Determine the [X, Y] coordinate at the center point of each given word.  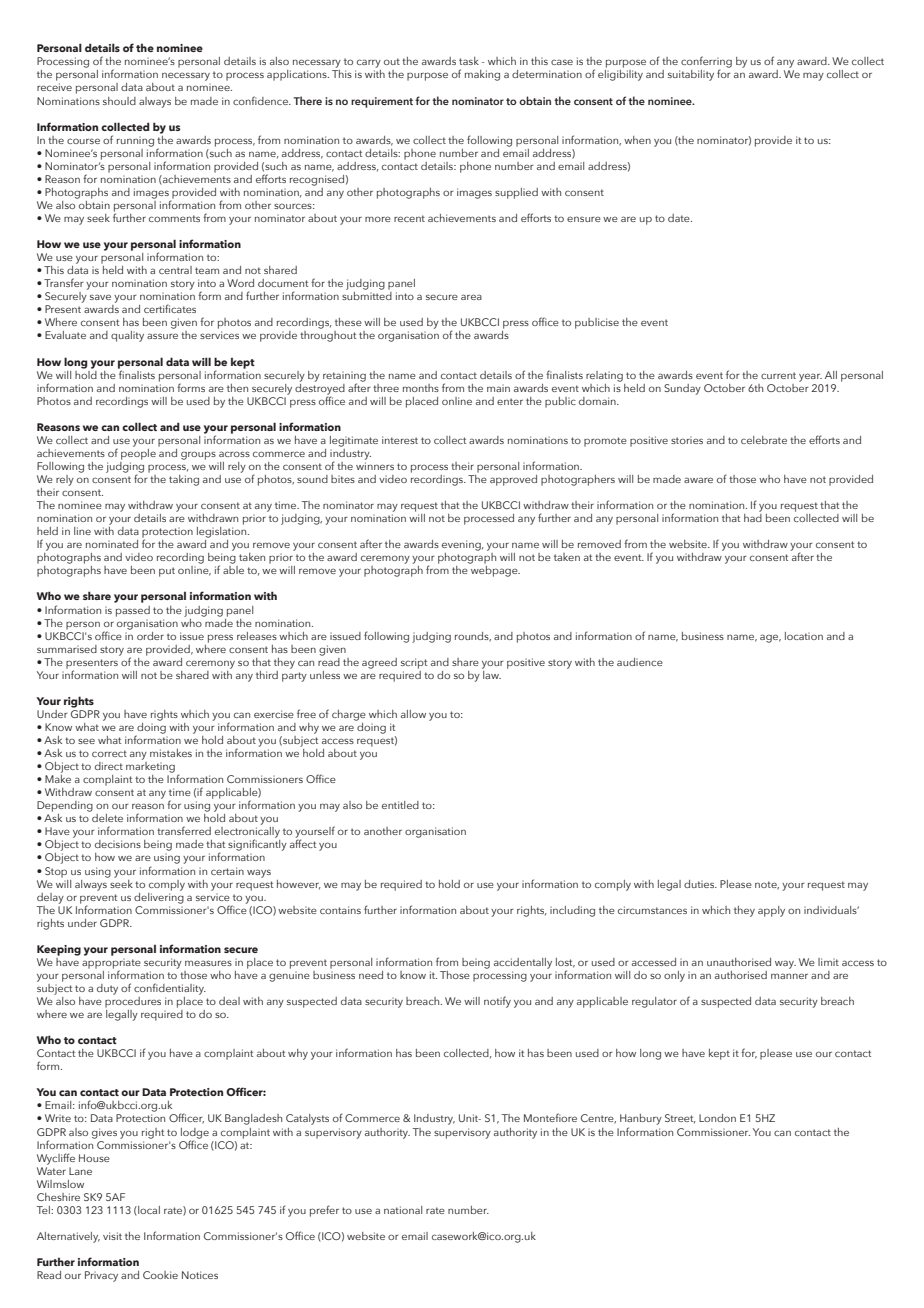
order [150, 636]
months [421, 388]
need [371, 975]
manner [789, 976]
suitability [691, 75]
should [119, 101]
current [778, 375]
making [482, 75]
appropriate [111, 965]
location [804, 636]
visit [112, 1236]
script [414, 663]
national [403, 1210]
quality [127, 336]
